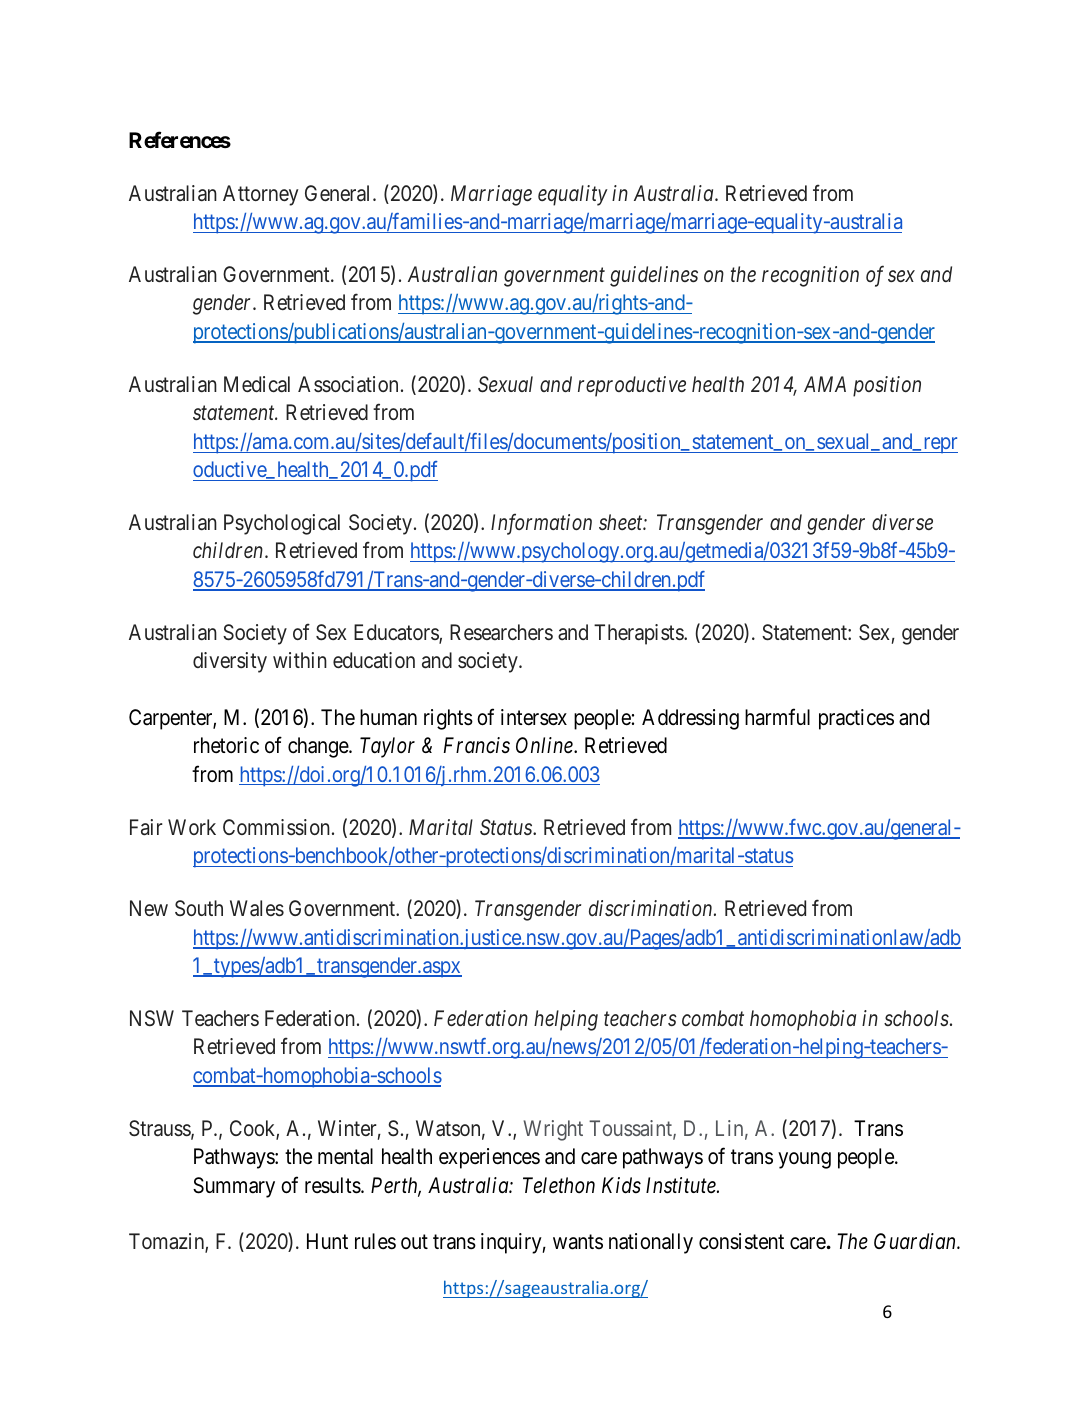  What do you see at coordinates (282, 524) in the screenshot?
I see `Psychological` at bounding box center [282, 524].
